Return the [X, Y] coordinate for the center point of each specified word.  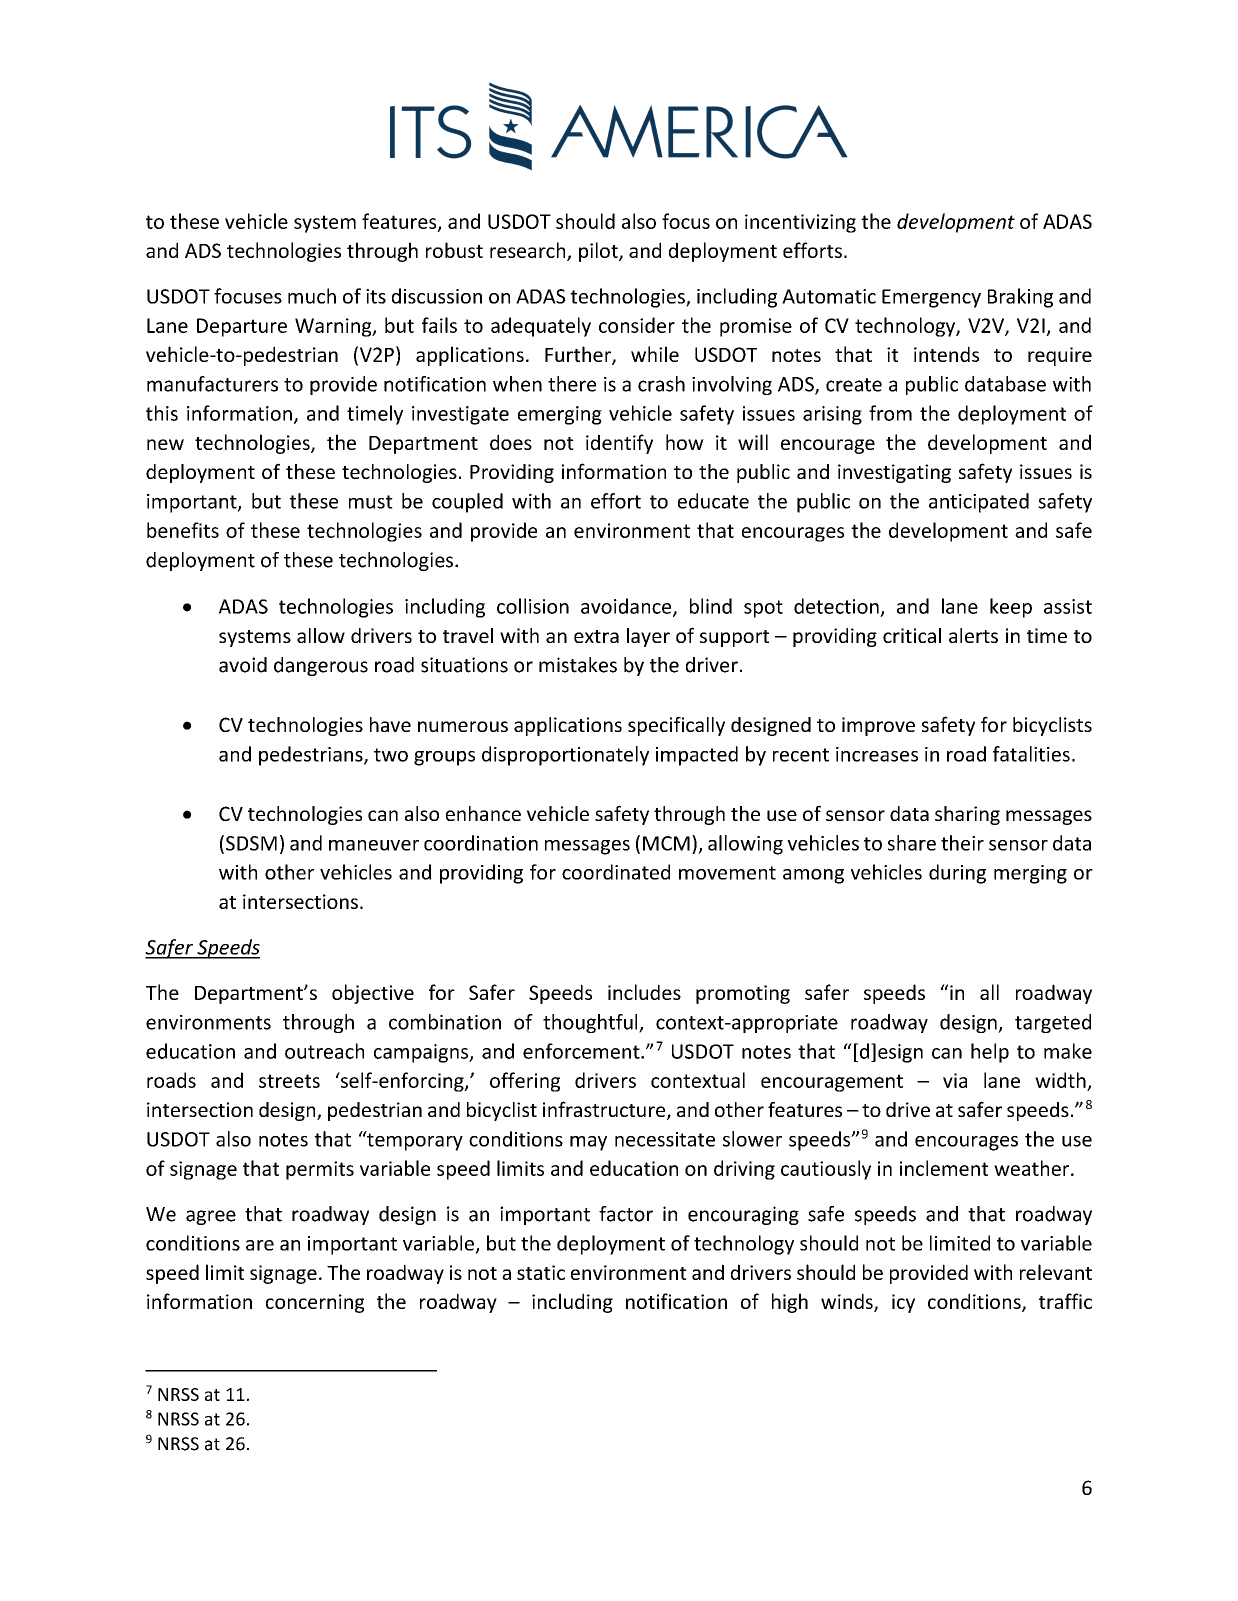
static [541, 1272]
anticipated [979, 503]
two [391, 755]
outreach [324, 1051]
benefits [183, 530]
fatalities [1031, 754]
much [312, 296]
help [990, 1053]
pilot [599, 252]
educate [713, 501]
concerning [315, 1303]
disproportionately [565, 756]
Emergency [931, 298]
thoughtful [591, 1023]
